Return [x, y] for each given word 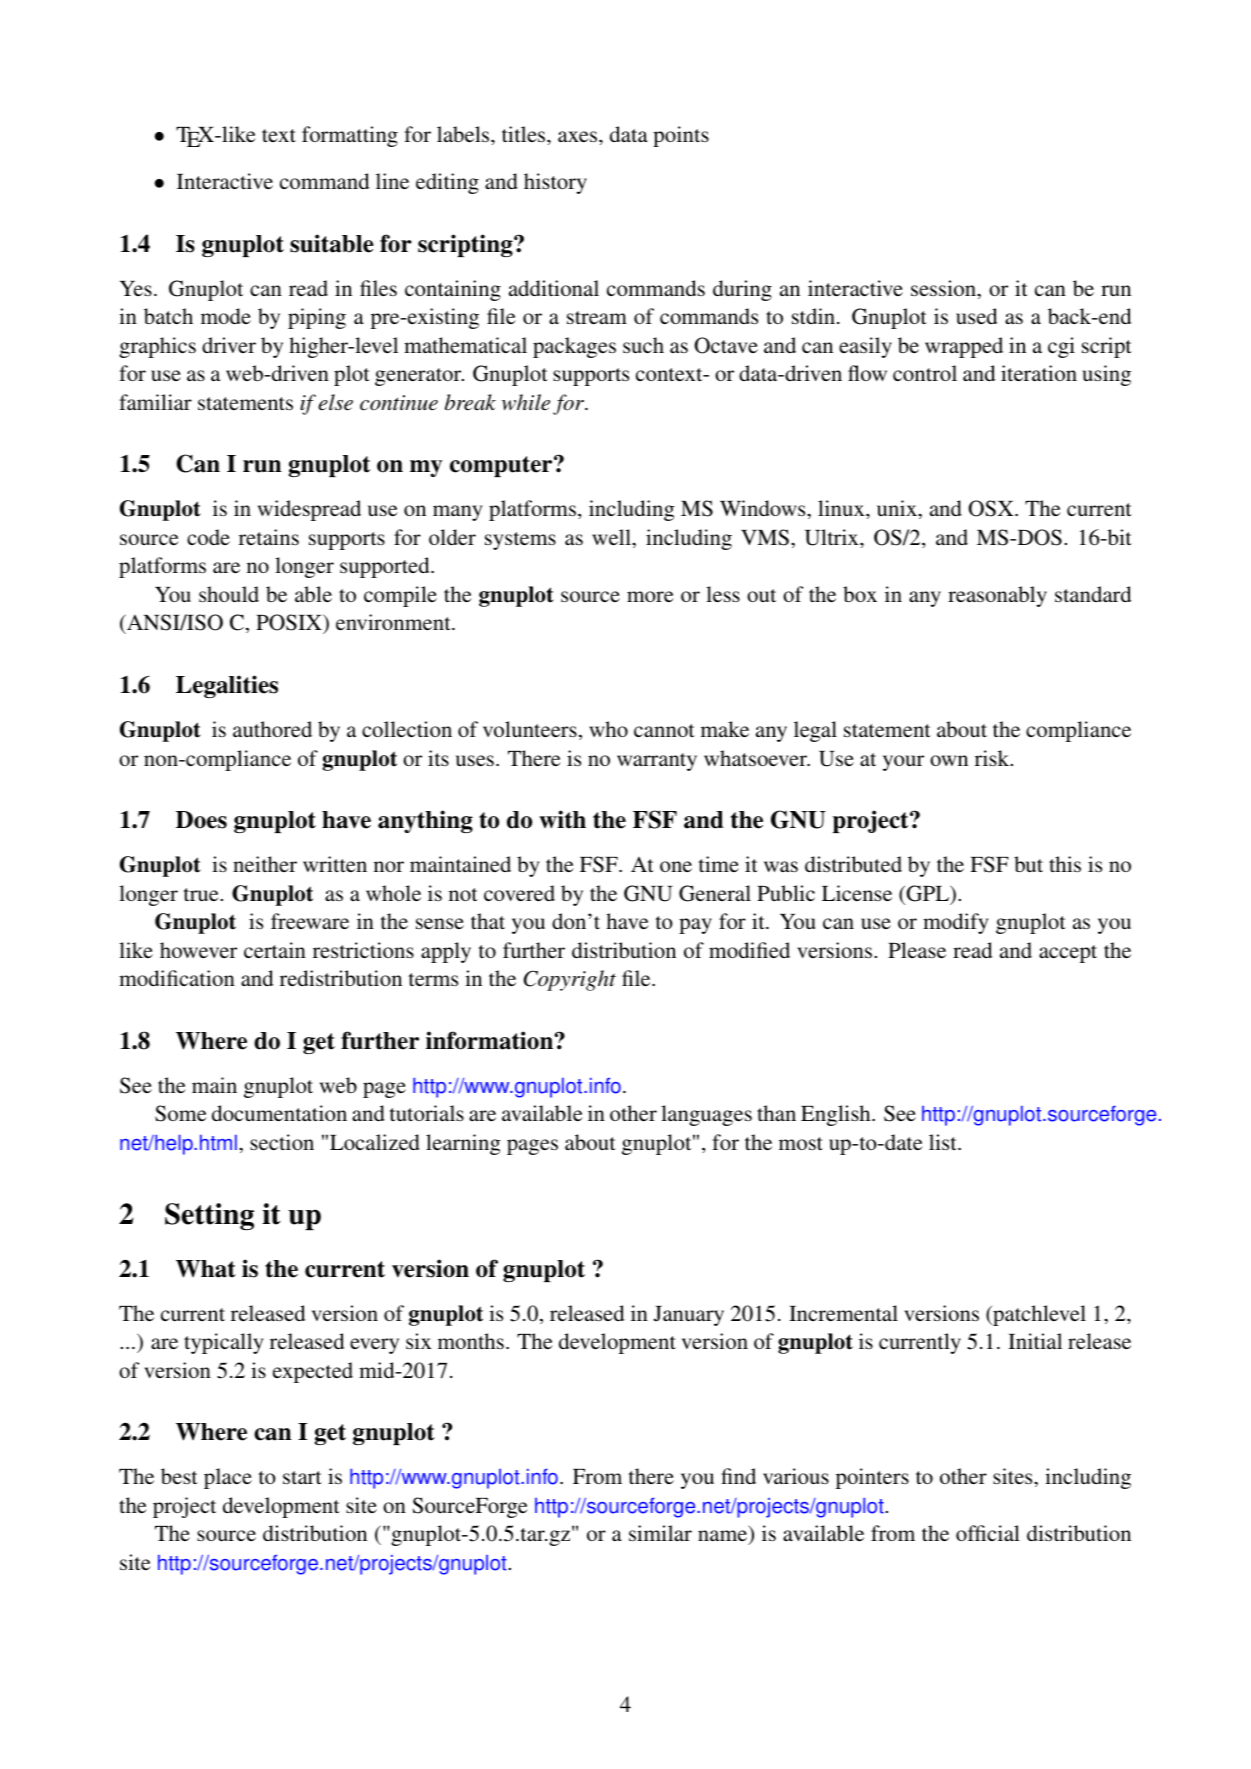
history [555, 183]
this [1065, 864]
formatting [350, 136]
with [562, 819]
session [944, 288]
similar [660, 1533]
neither [265, 864]
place [228, 1478]
